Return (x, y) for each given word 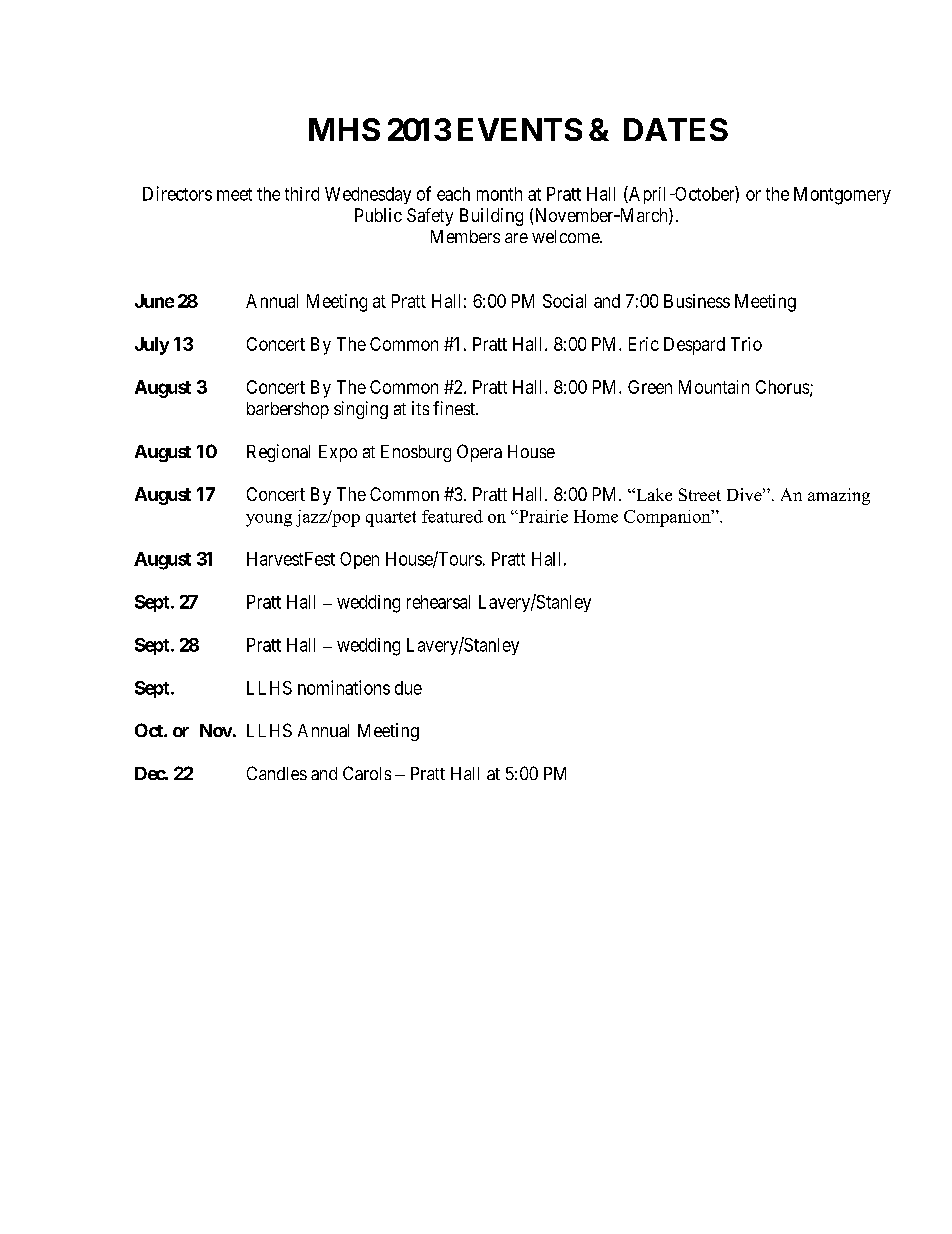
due (408, 688)
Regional (278, 453)
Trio (746, 344)
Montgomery (842, 196)
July (152, 346)
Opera (479, 453)
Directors (177, 193)
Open (359, 560)
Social (564, 301)
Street (700, 494)
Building (491, 217)
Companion (668, 518)
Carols (367, 773)
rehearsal (438, 602)
